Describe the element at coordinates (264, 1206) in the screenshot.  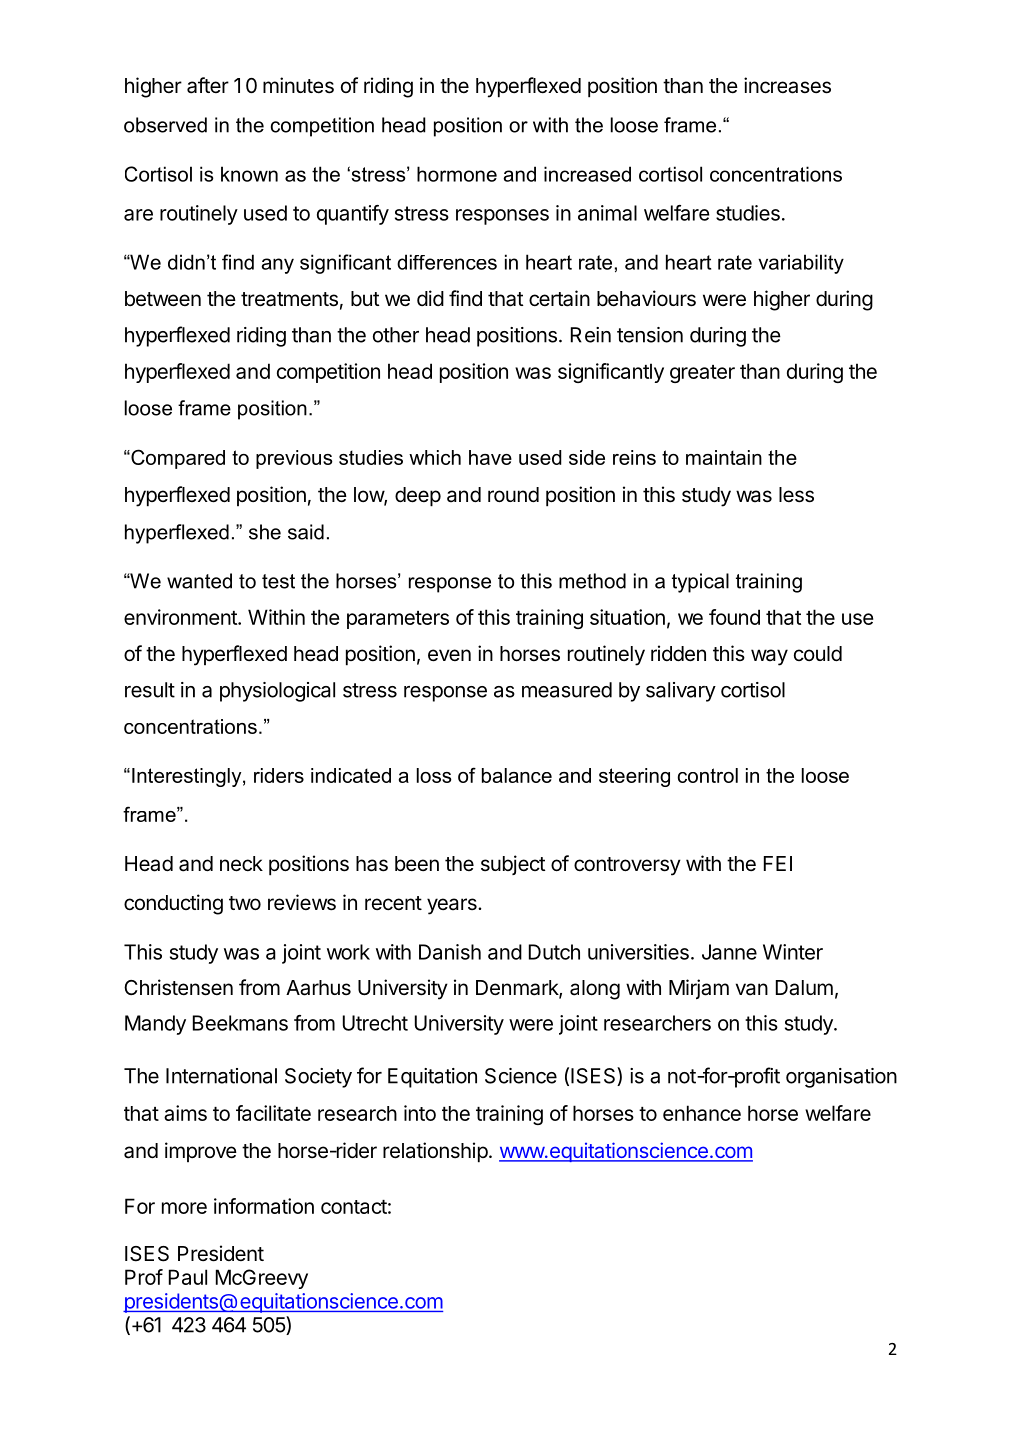
I see `information` at that location.
